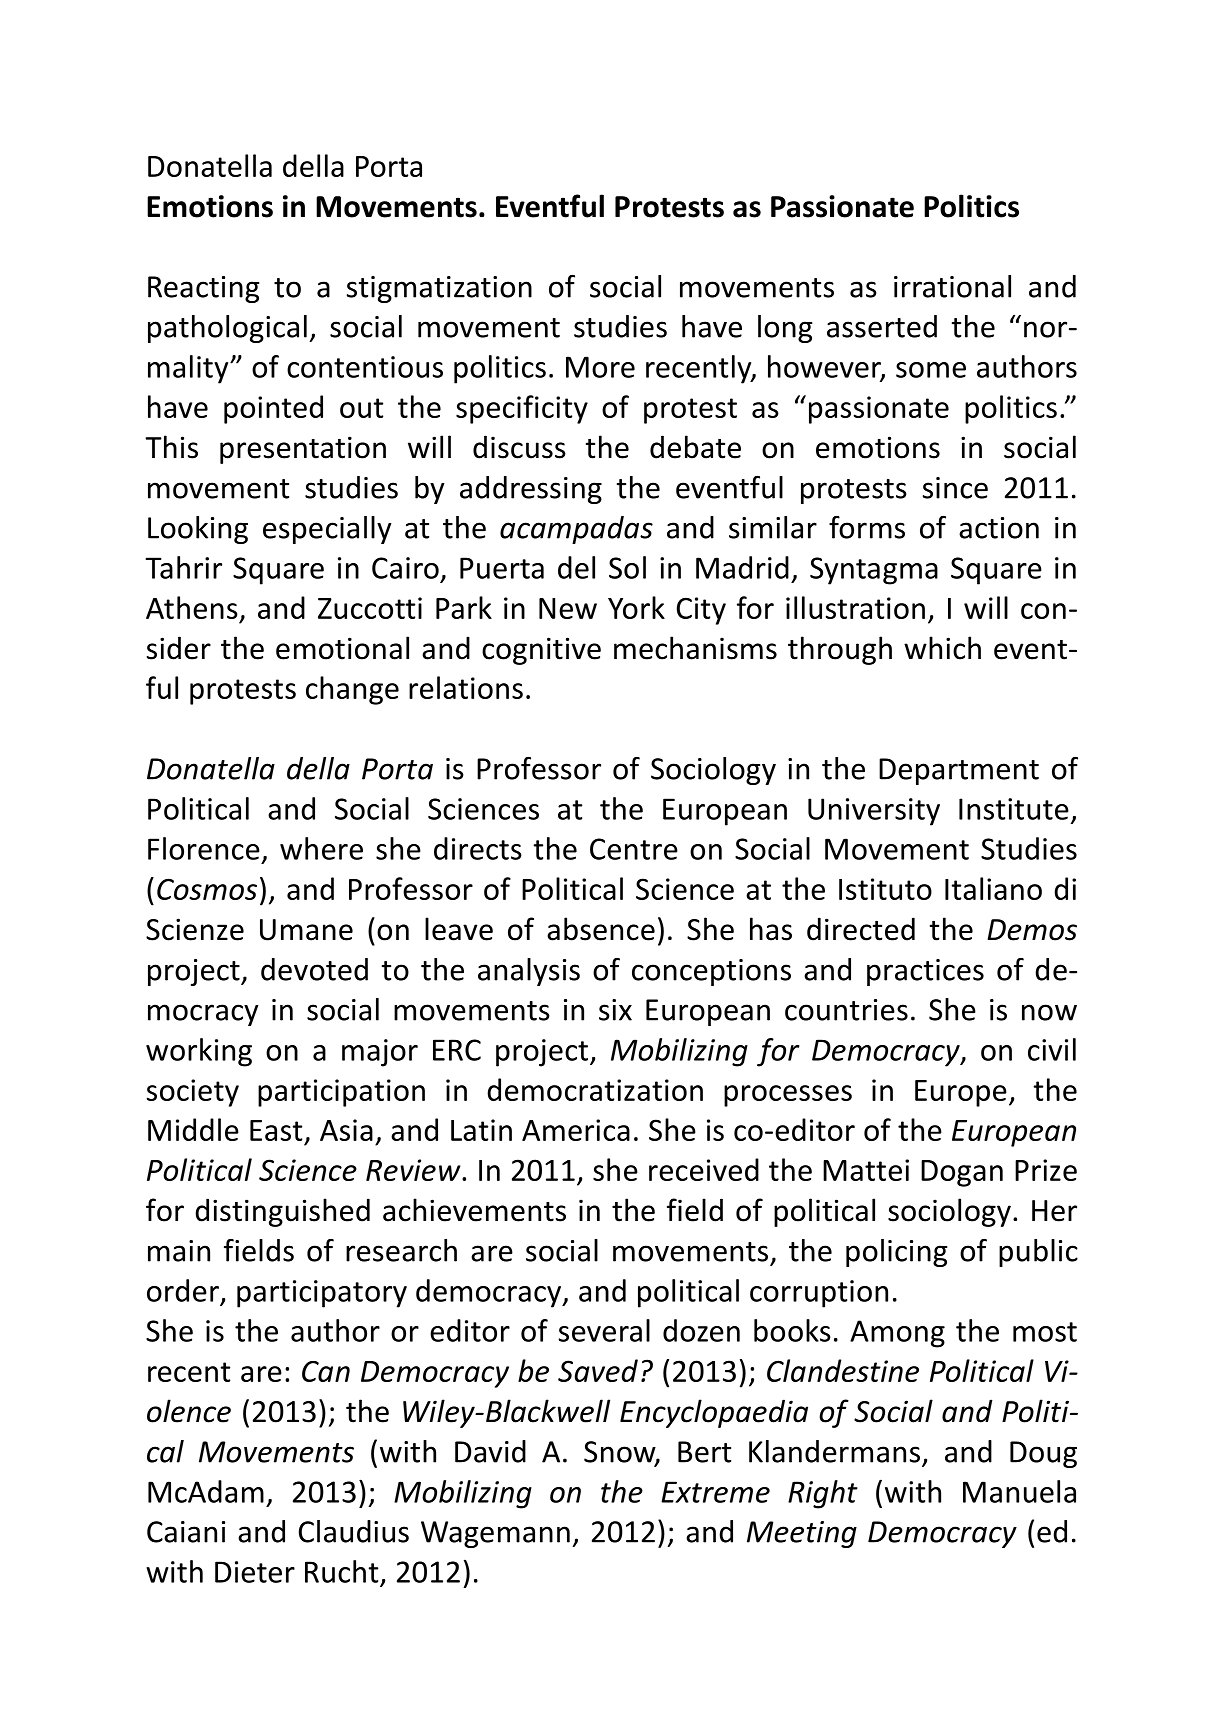  I want to click on irrational, so click(952, 286).
